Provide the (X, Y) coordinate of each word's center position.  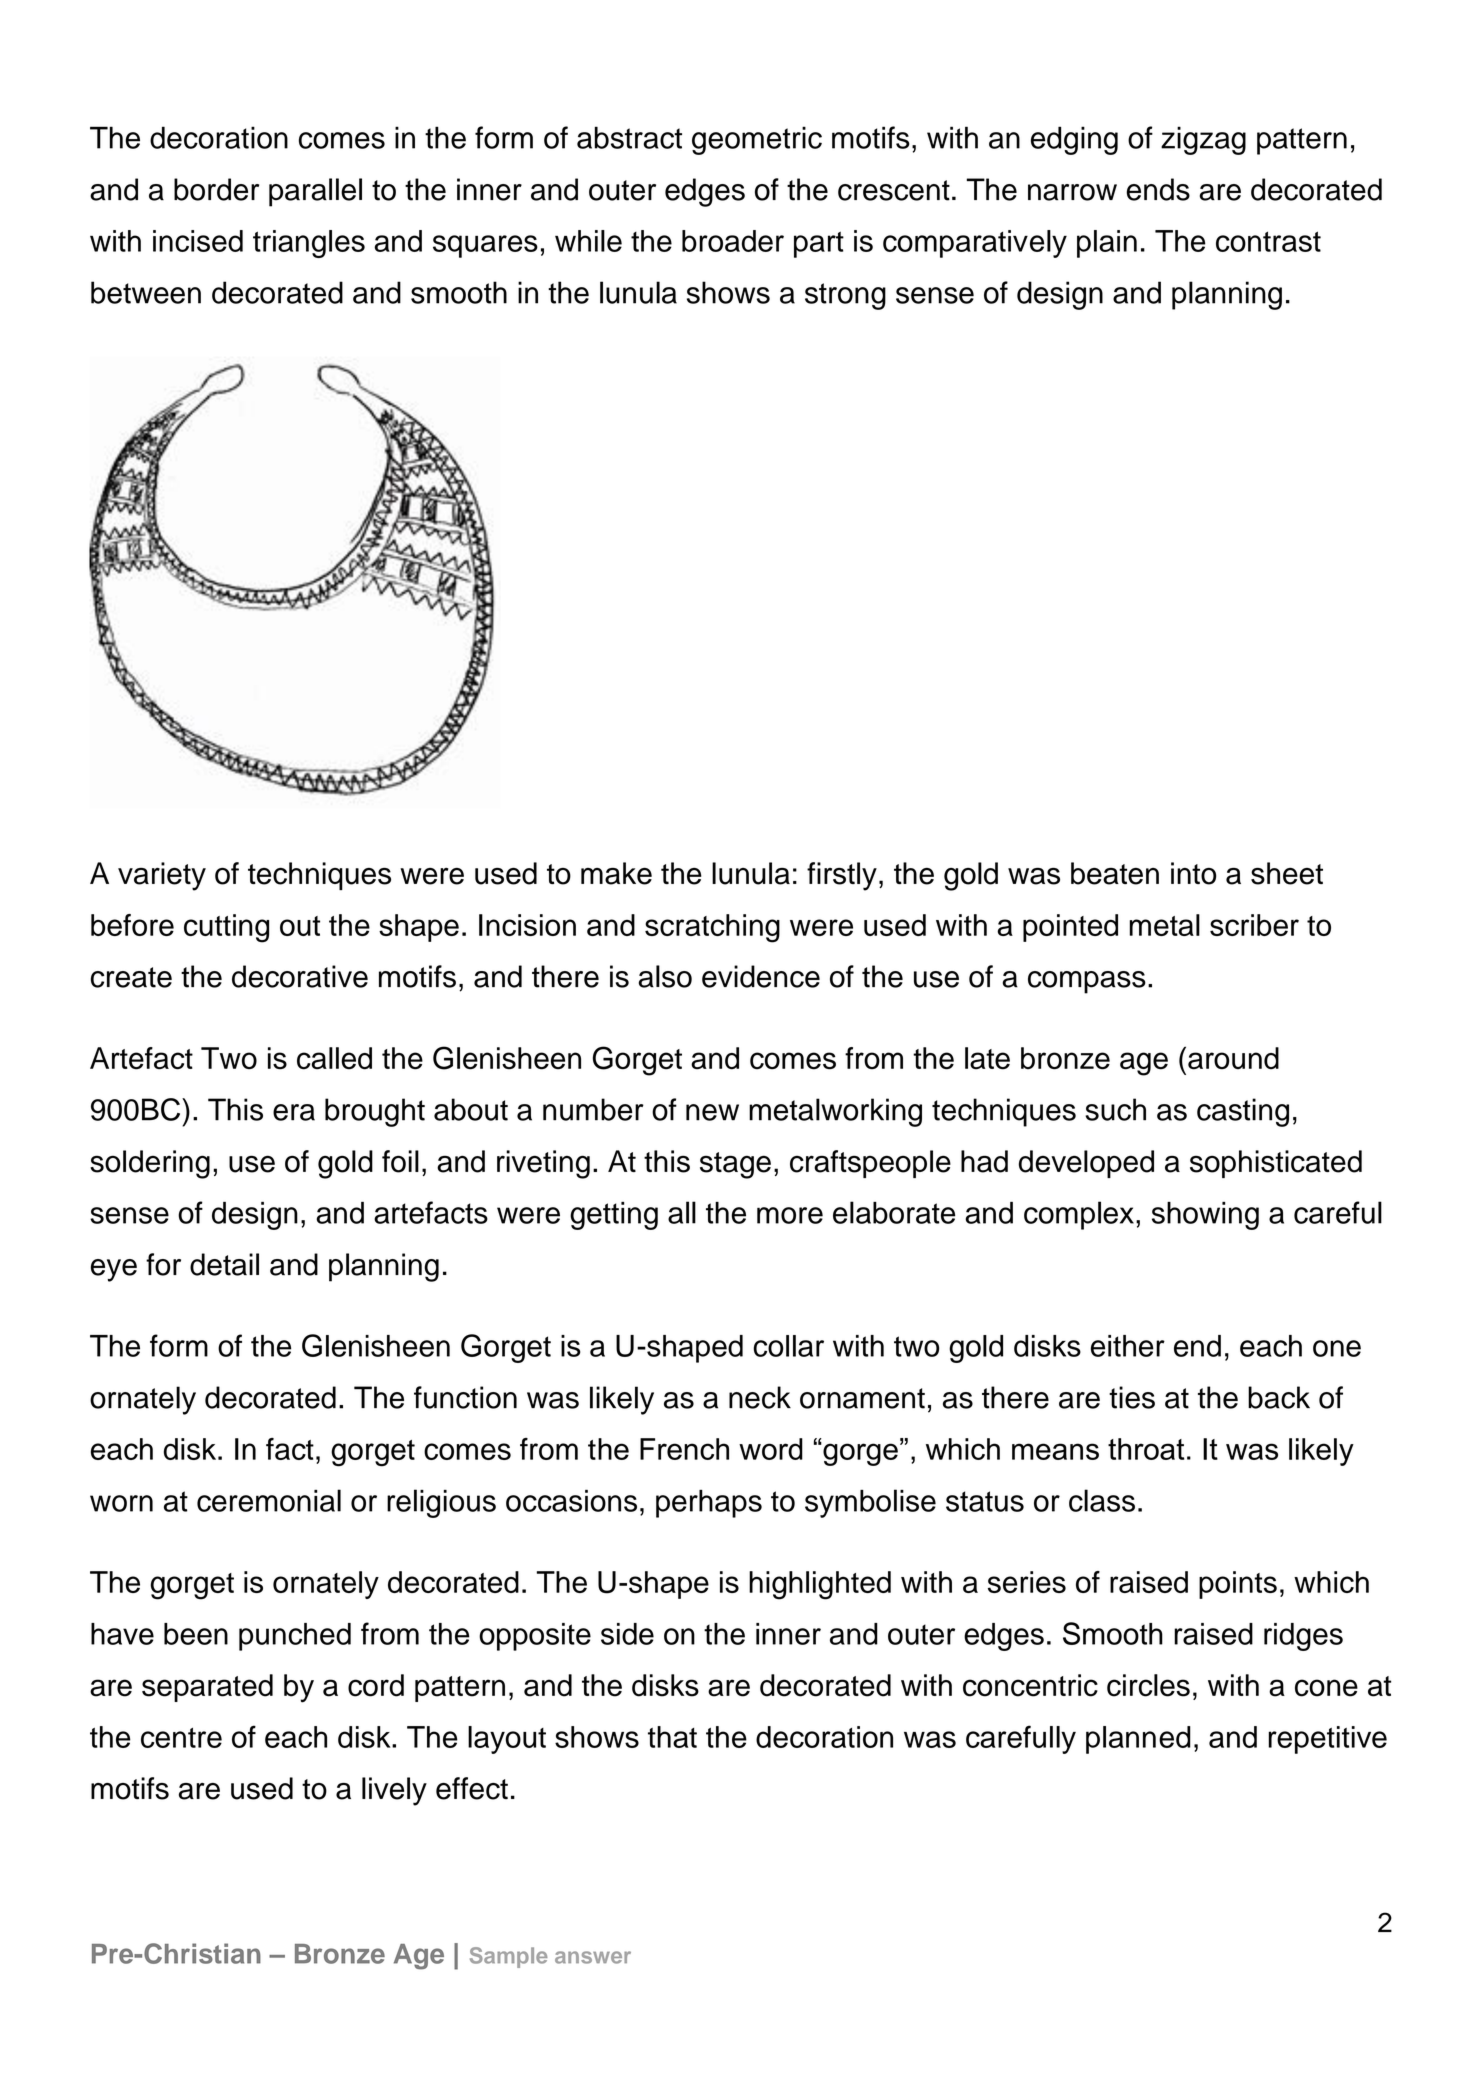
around (1233, 1058)
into (1193, 873)
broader (733, 241)
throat (1146, 1449)
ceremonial (269, 1500)
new (712, 1112)
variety (162, 876)
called (334, 1058)
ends (1158, 189)
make (616, 873)
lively (394, 1791)
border (216, 189)
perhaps (709, 1504)
